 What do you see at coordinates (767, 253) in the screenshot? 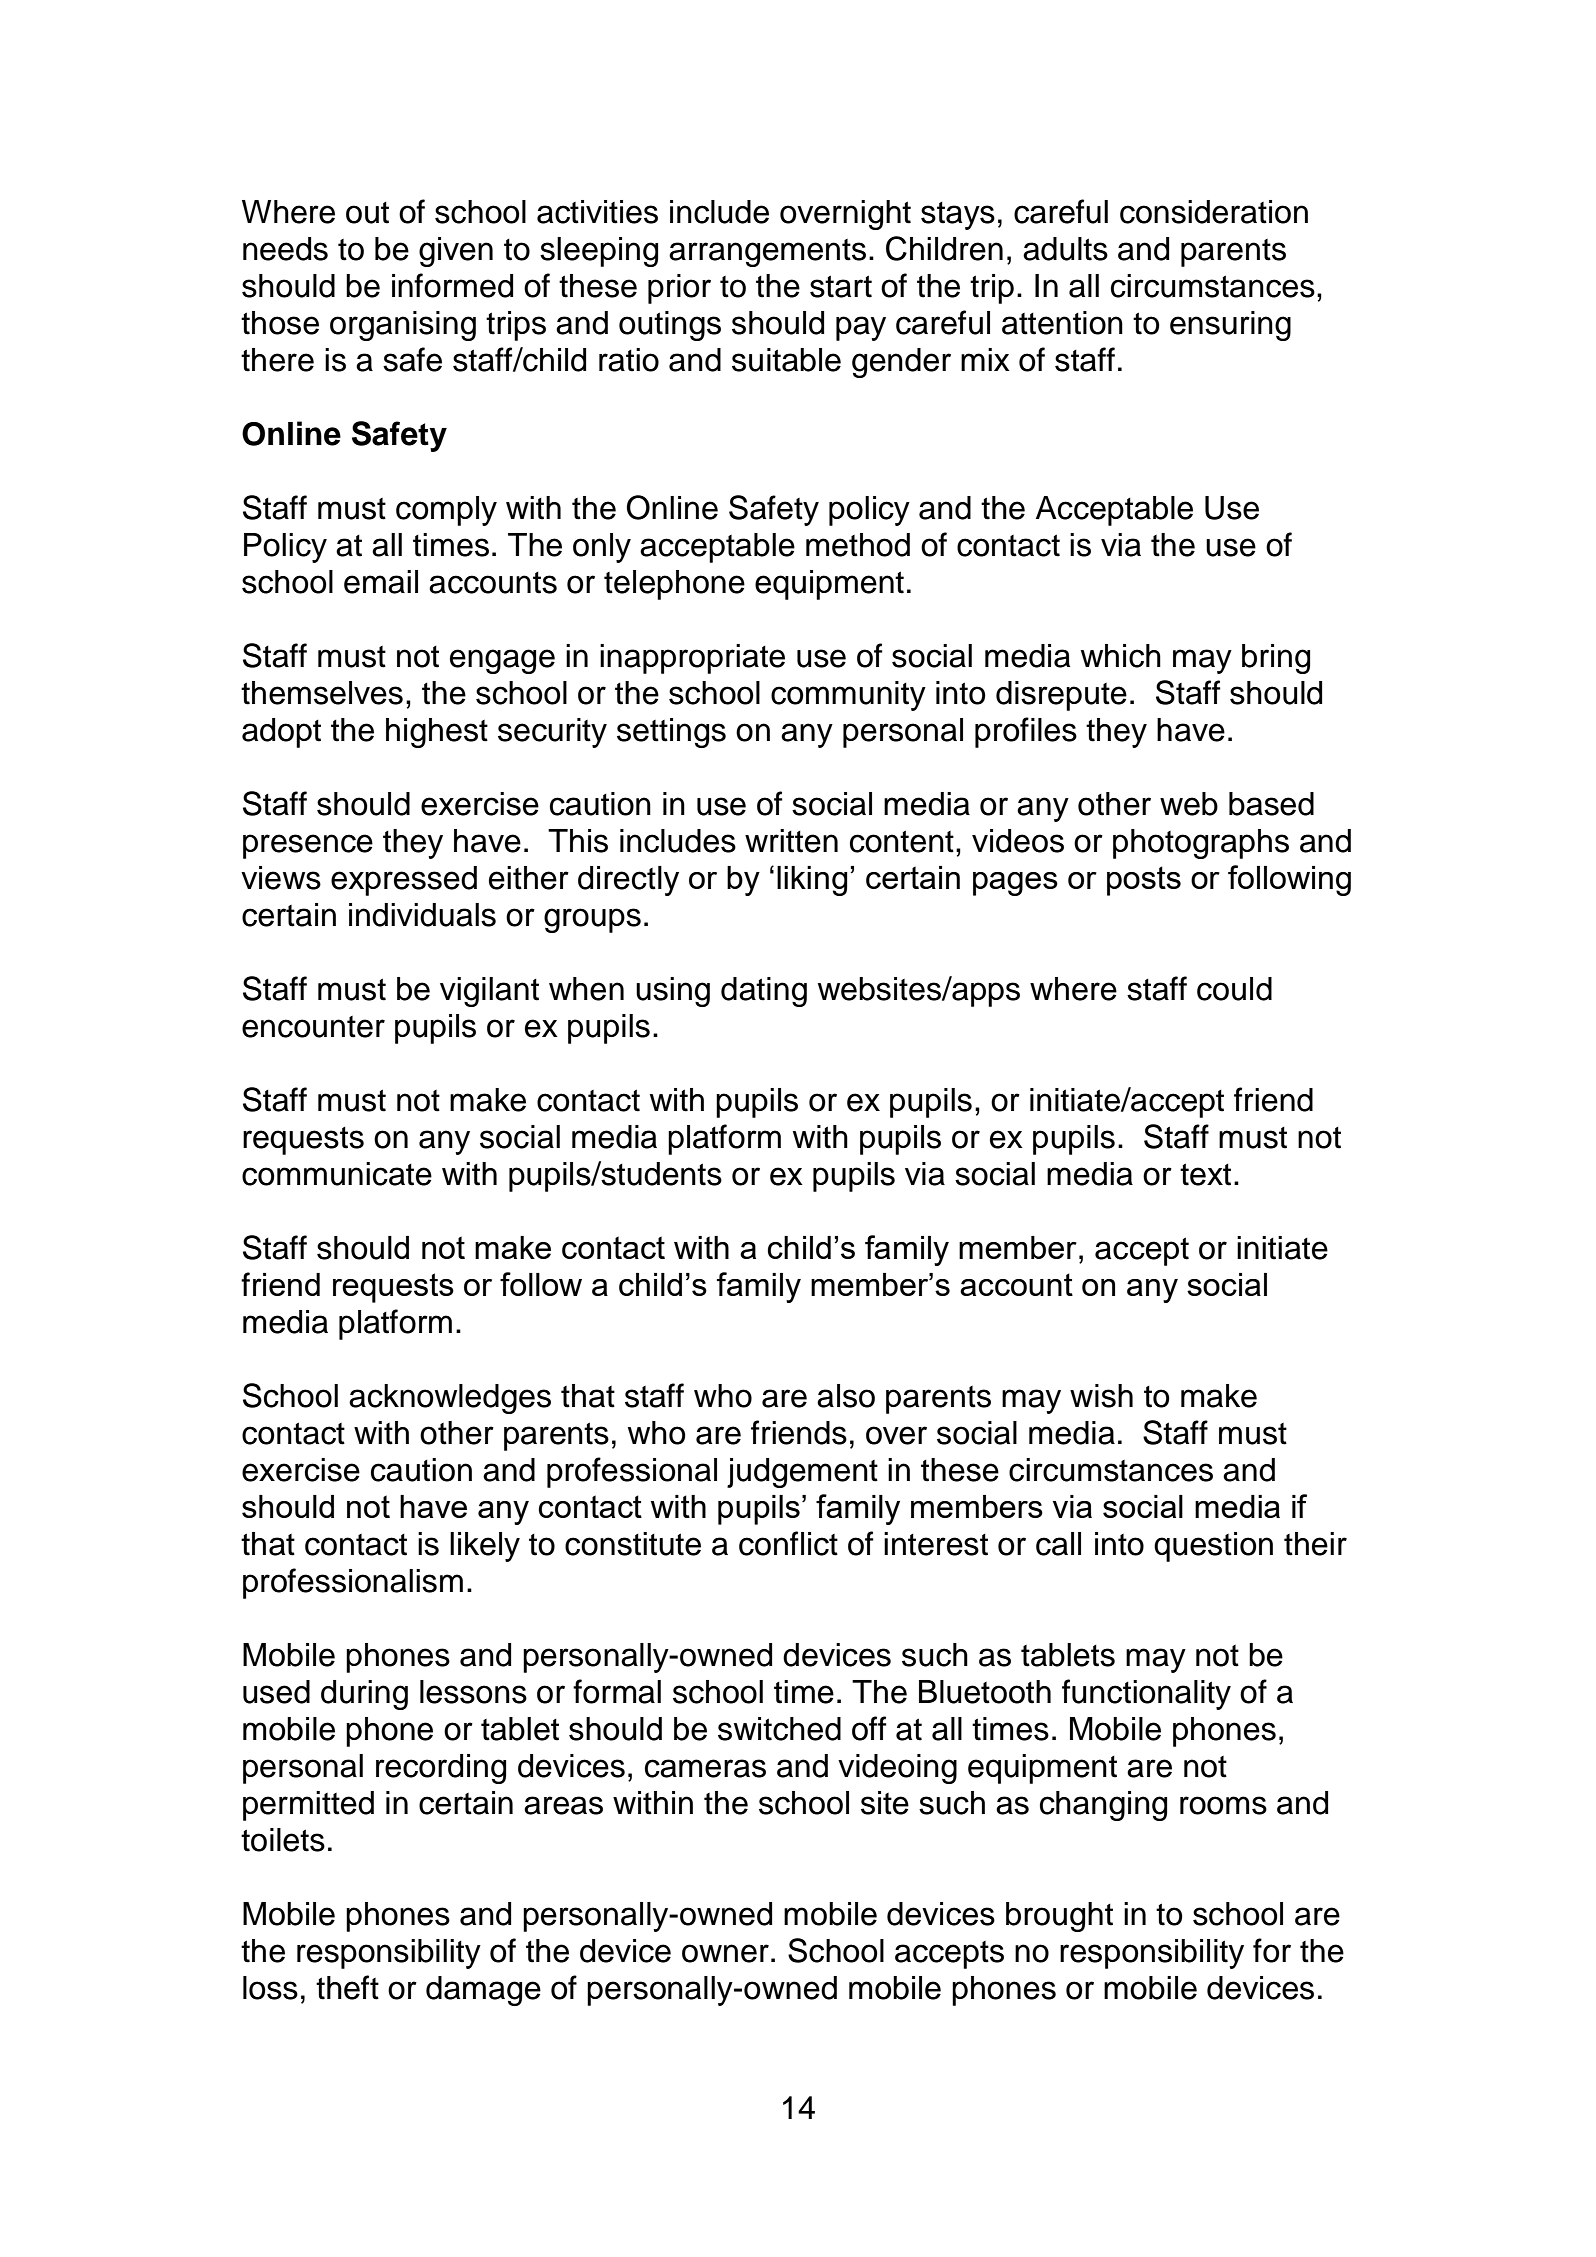
I see `arrangements` at bounding box center [767, 253].
